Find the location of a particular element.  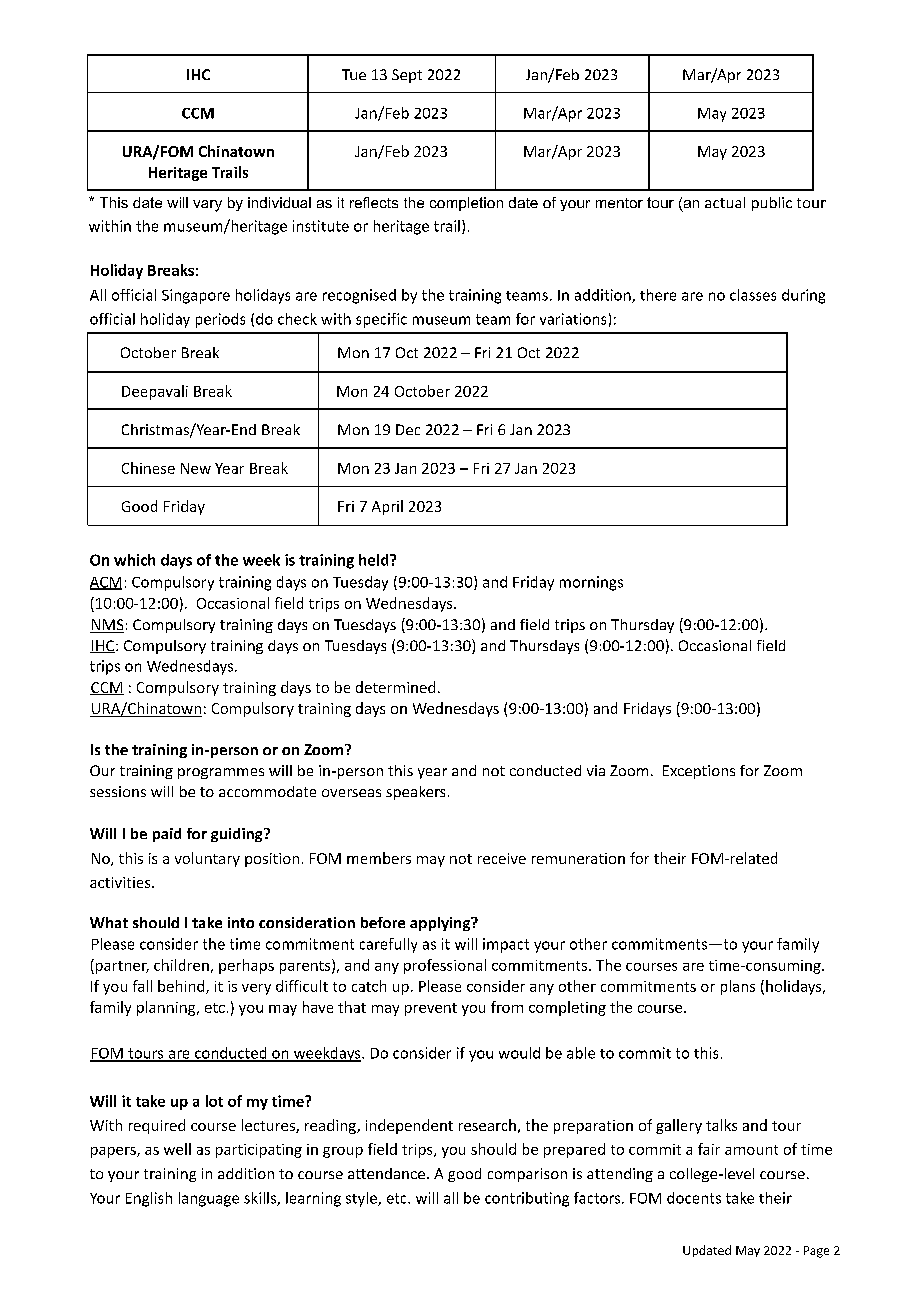

vary is located at coordinates (207, 206).
